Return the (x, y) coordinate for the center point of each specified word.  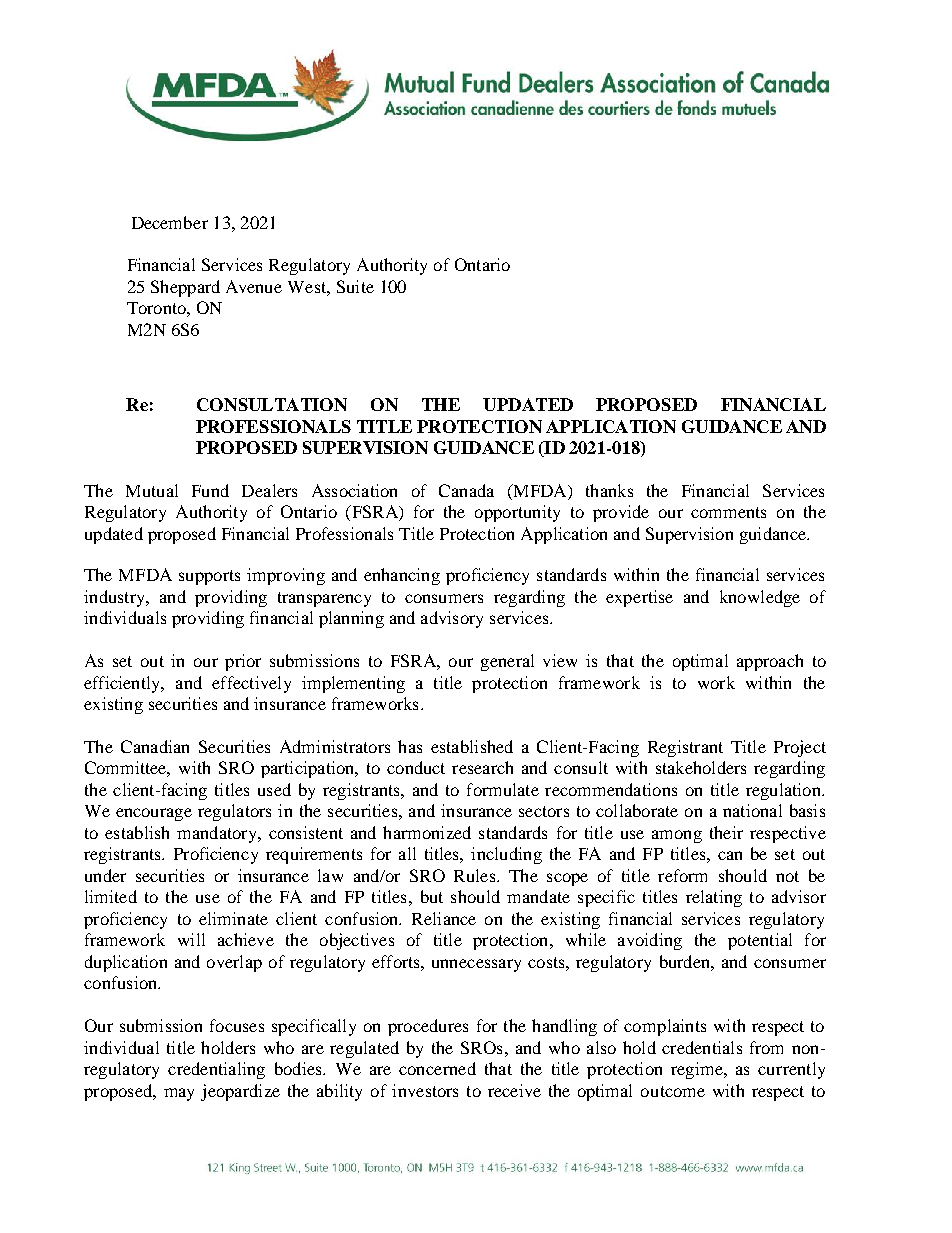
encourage (154, 814)
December (170, 222)
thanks (609, 490)
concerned (437, 1068)
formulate (503, 789)
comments (728, 512)
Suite (355, 286)
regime (698, 1070)
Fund (210, 490)
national (752, 810)
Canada (466, 490)
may (179, 1094)
